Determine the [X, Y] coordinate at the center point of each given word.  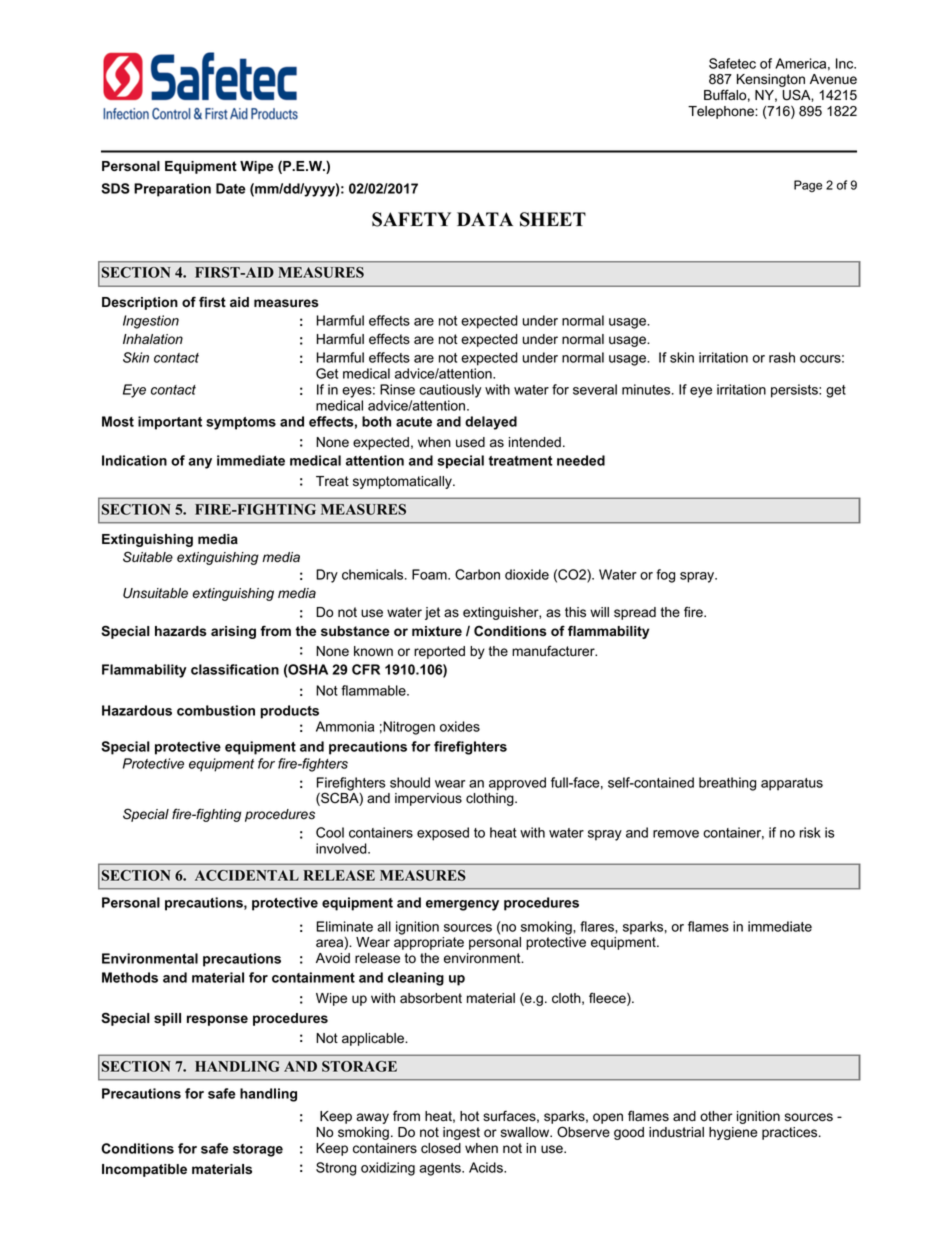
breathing [727, 784]
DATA [485, 219]
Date [231, 188]
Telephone [722, 112]
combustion [216, 710]
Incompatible [144, 1170]
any [200, 463]
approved [517, 784]
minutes [647, 389]
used [470, 442]
